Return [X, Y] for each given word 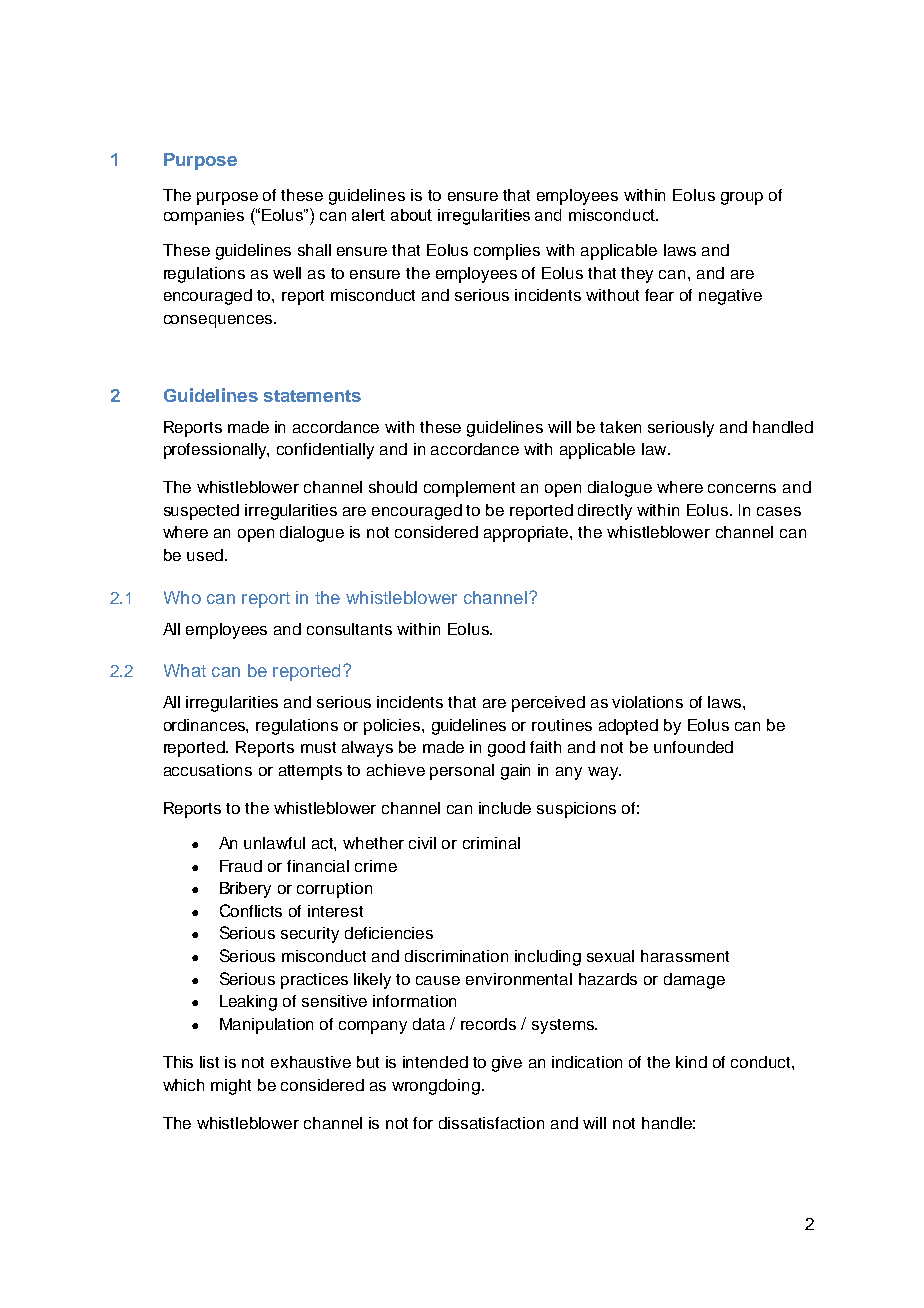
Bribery [245, 890]
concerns [742, 488]
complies [507, 252]
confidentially [325, 451]
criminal [491, 843]
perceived [548, 704]
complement [469, 489]
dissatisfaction [491, 1123]
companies [204, 217]
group [742, 198]
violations [647, 702]
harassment [685, 956]
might [231, 1087]
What [185, 670]
